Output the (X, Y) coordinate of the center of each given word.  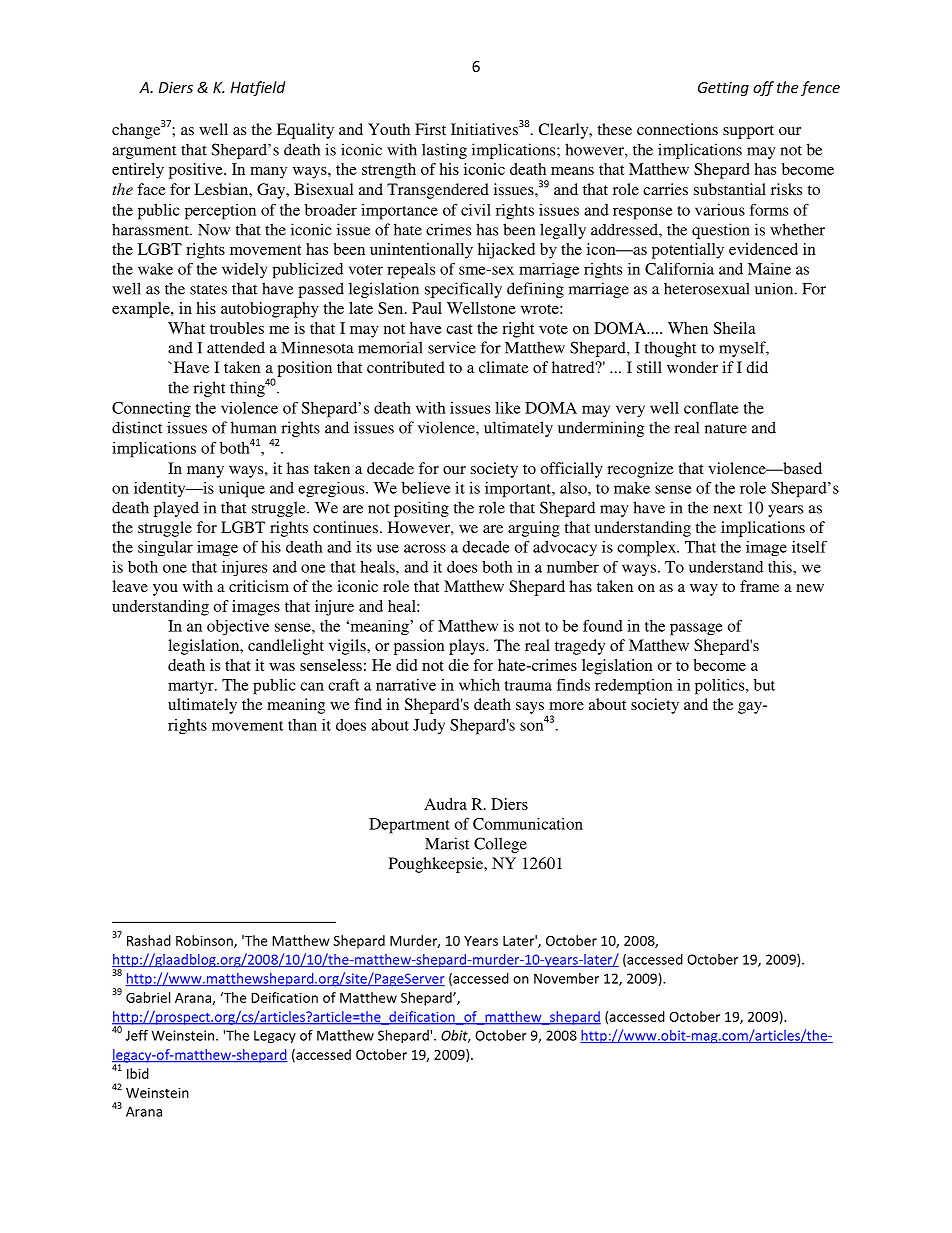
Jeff (137, 1035)
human (254, 427)
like (507, 408)
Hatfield (257, 88)
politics (721, 687)
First (430, 129)
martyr (192, 687)
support (748, 132)
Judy (429, 726)
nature (726, 428)
